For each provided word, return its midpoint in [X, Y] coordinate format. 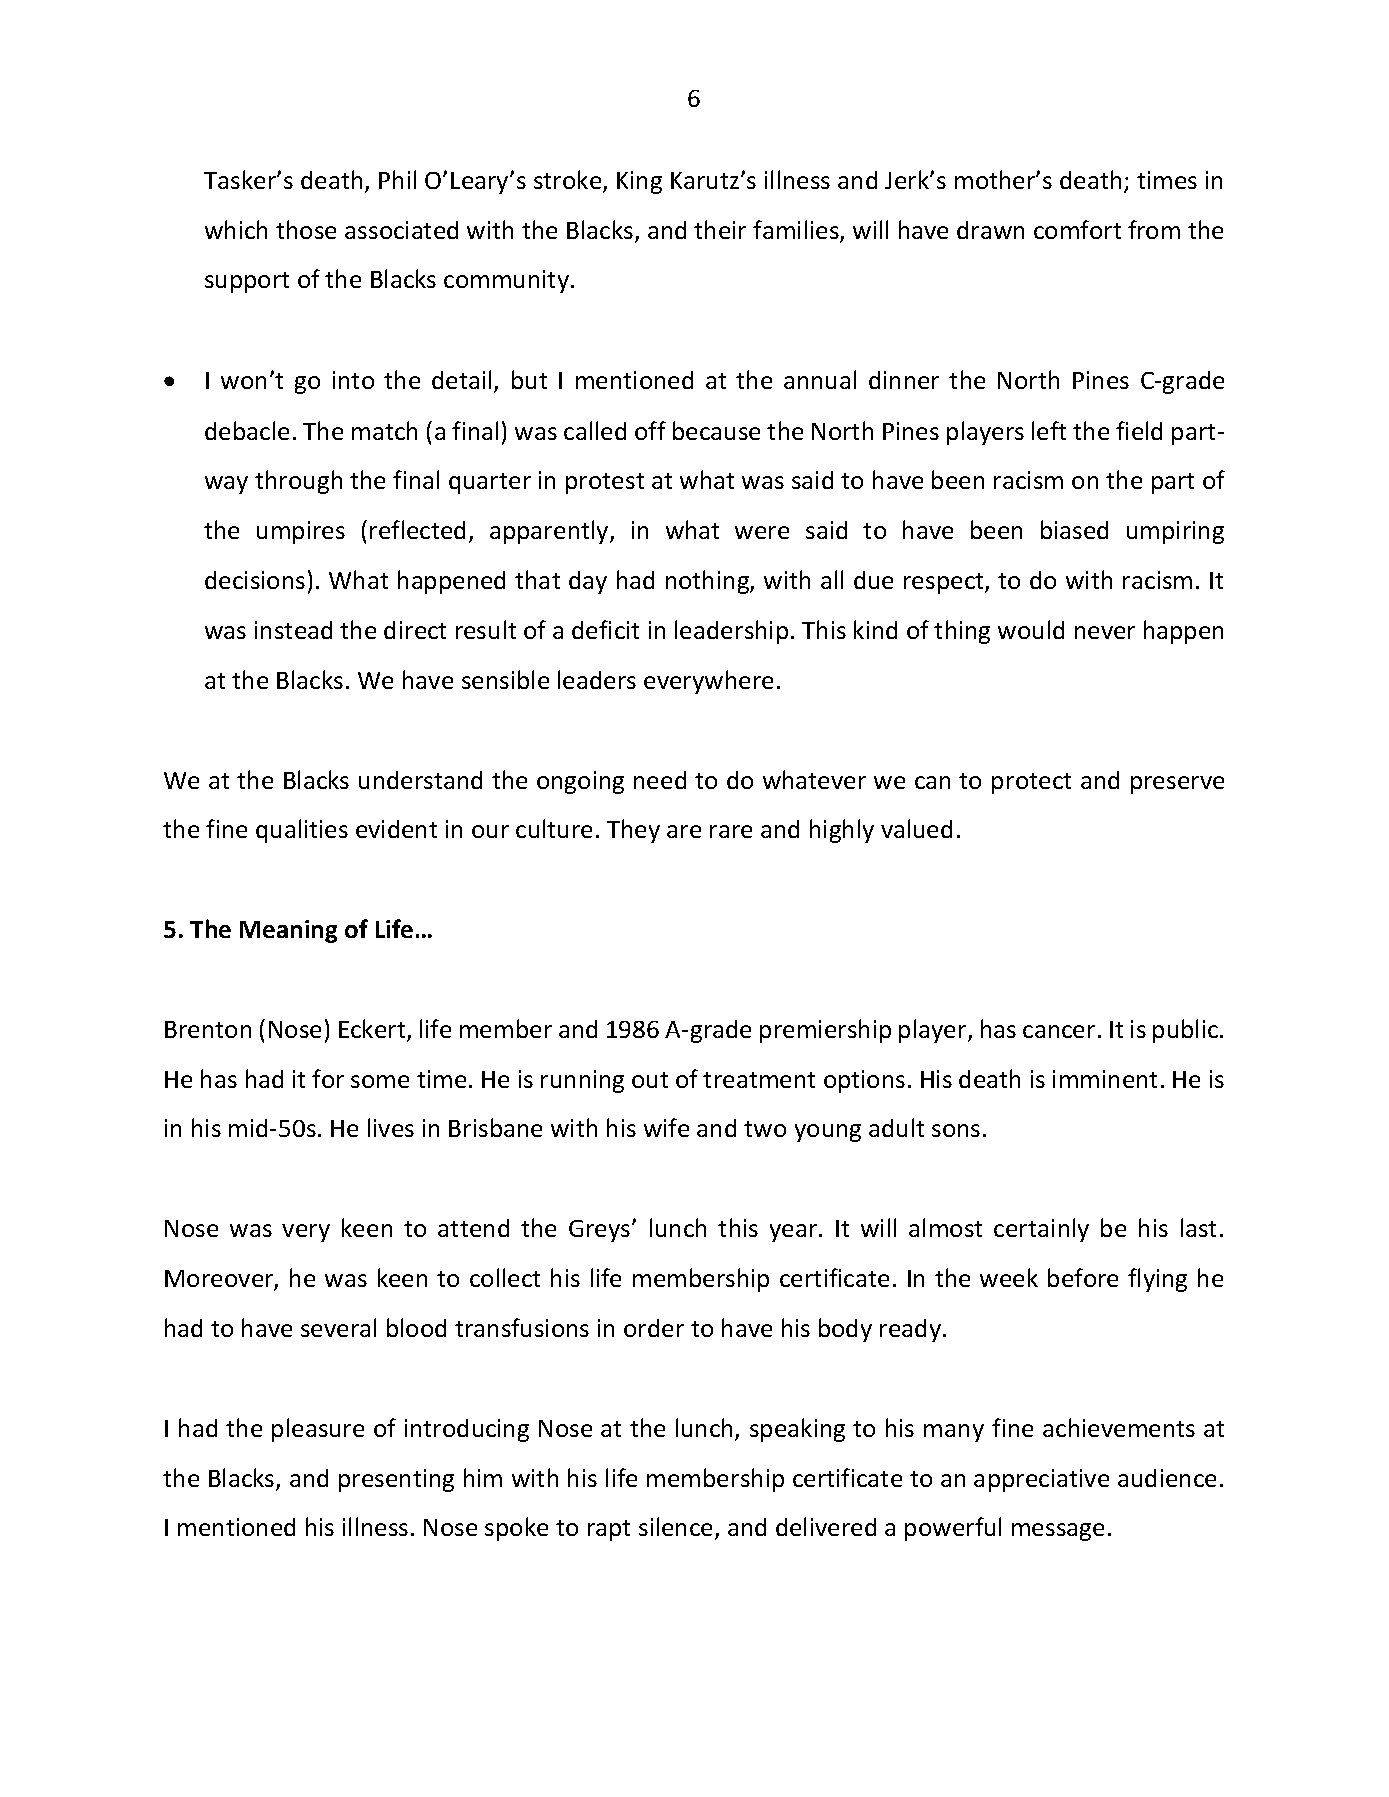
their [720, 229]
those [306, 229]
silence [677, 1528]
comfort [1077, 229]
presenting [396, 1480]
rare [731, 831]
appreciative [1041, 1480]
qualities [302, 831]
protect [1031, 783]
